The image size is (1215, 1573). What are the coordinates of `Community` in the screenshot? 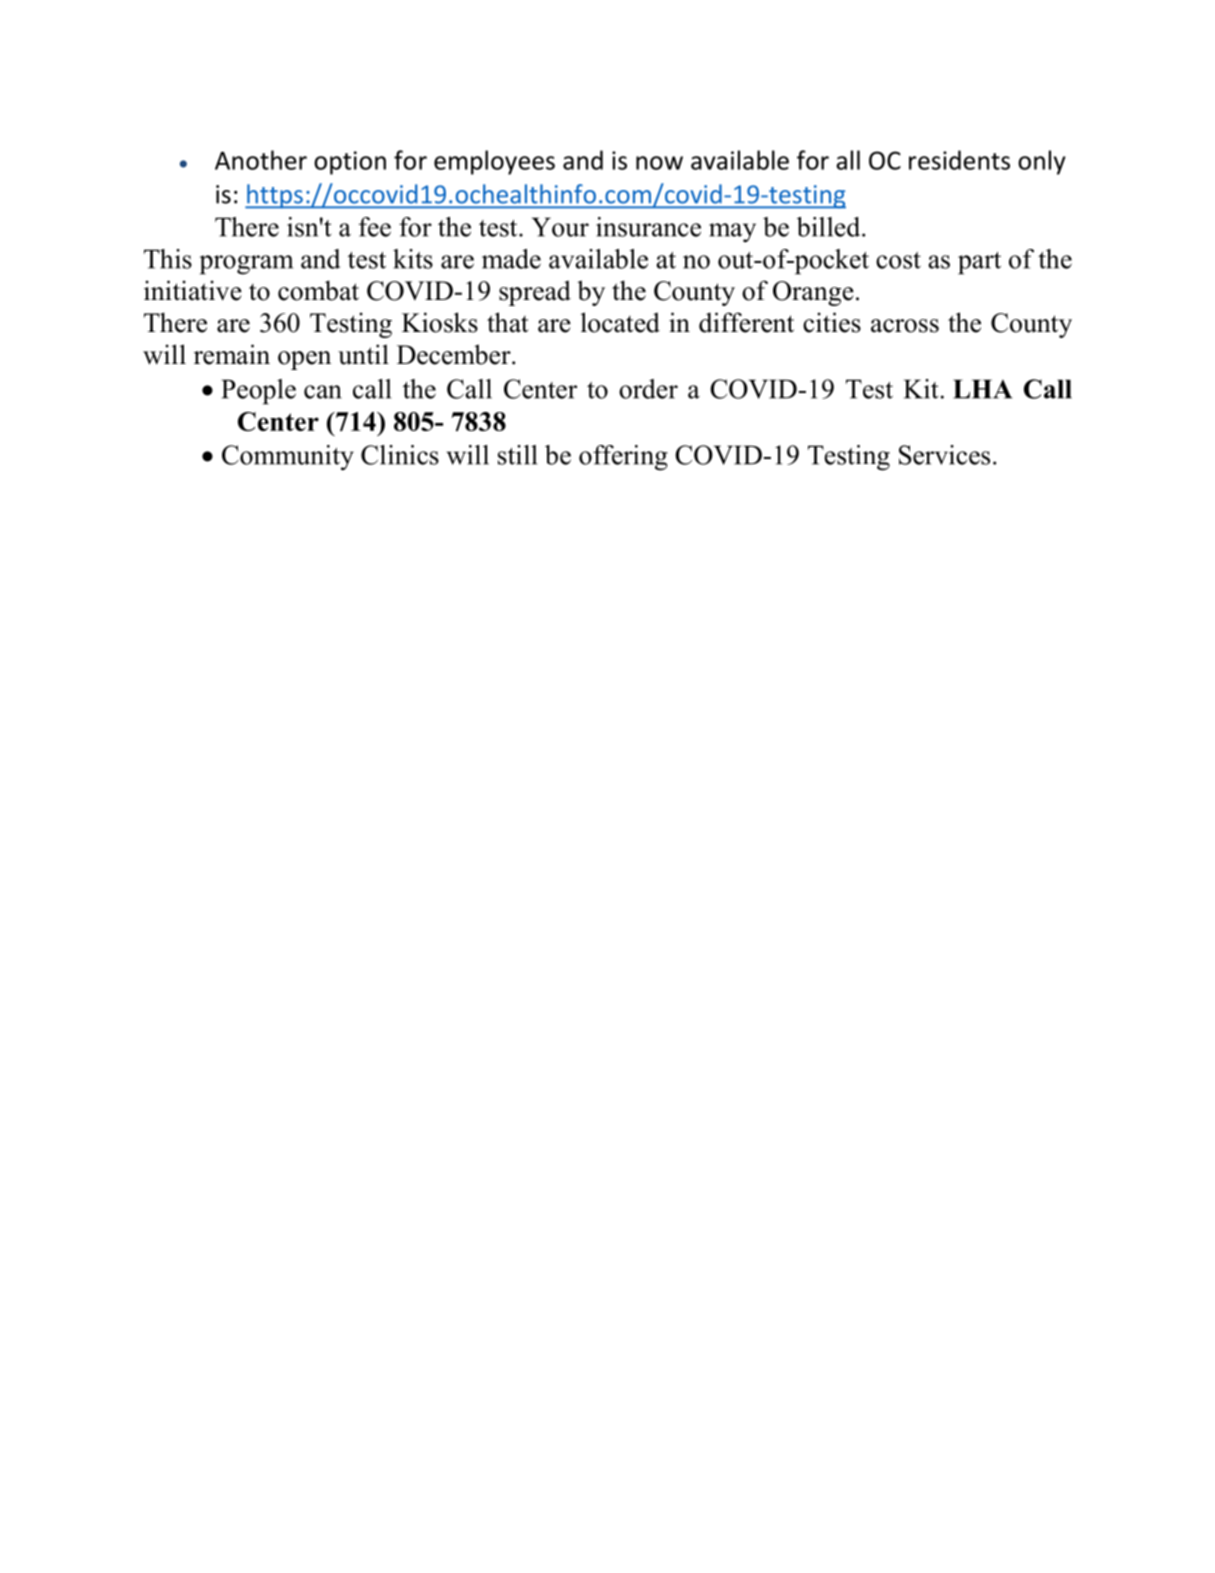 It's located at (288, 458).
